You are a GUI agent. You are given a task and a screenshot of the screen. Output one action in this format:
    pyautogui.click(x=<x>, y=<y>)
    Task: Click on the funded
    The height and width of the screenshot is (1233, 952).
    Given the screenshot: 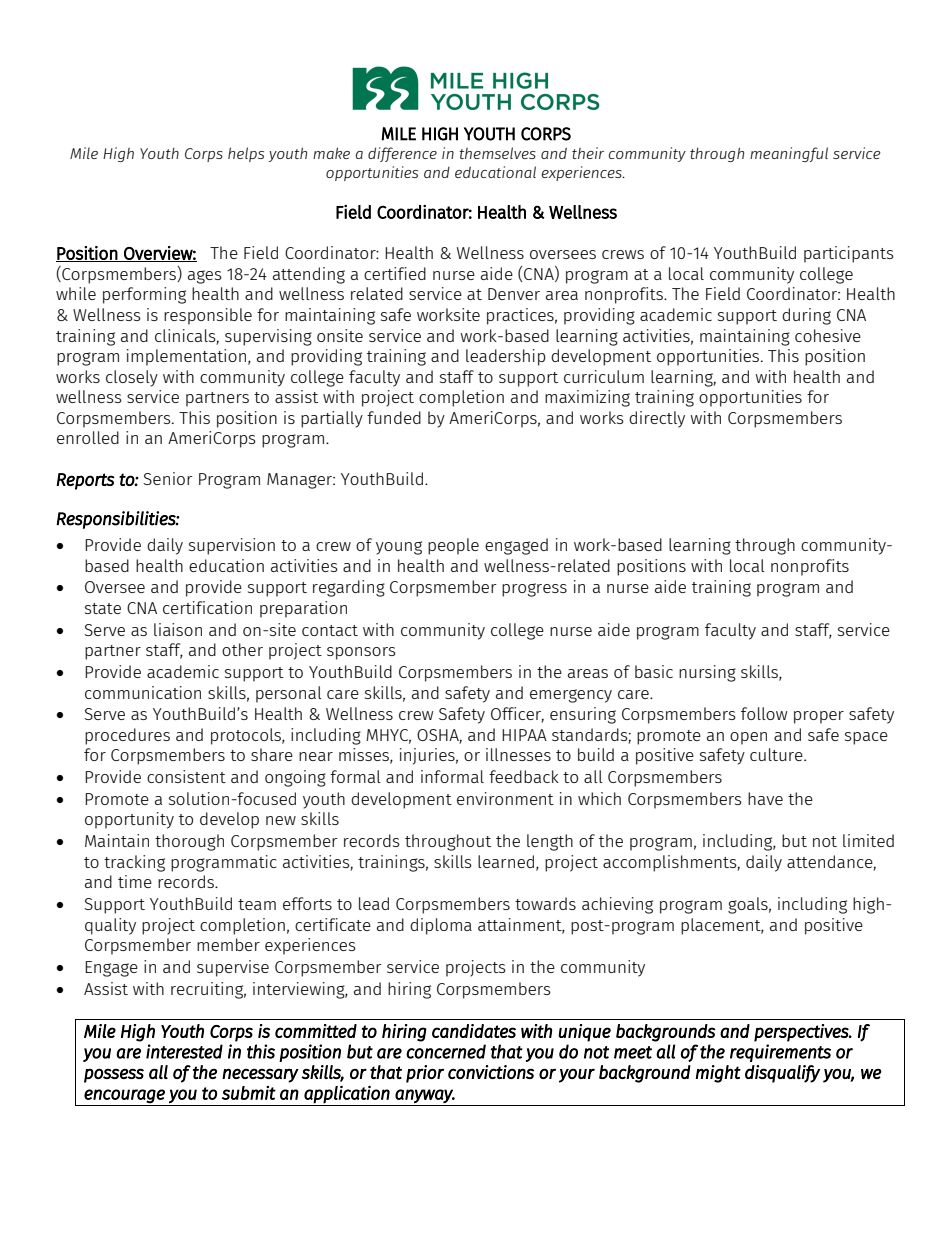 What is the action you would take?
    pyautogui.click(x=394, y=417)
